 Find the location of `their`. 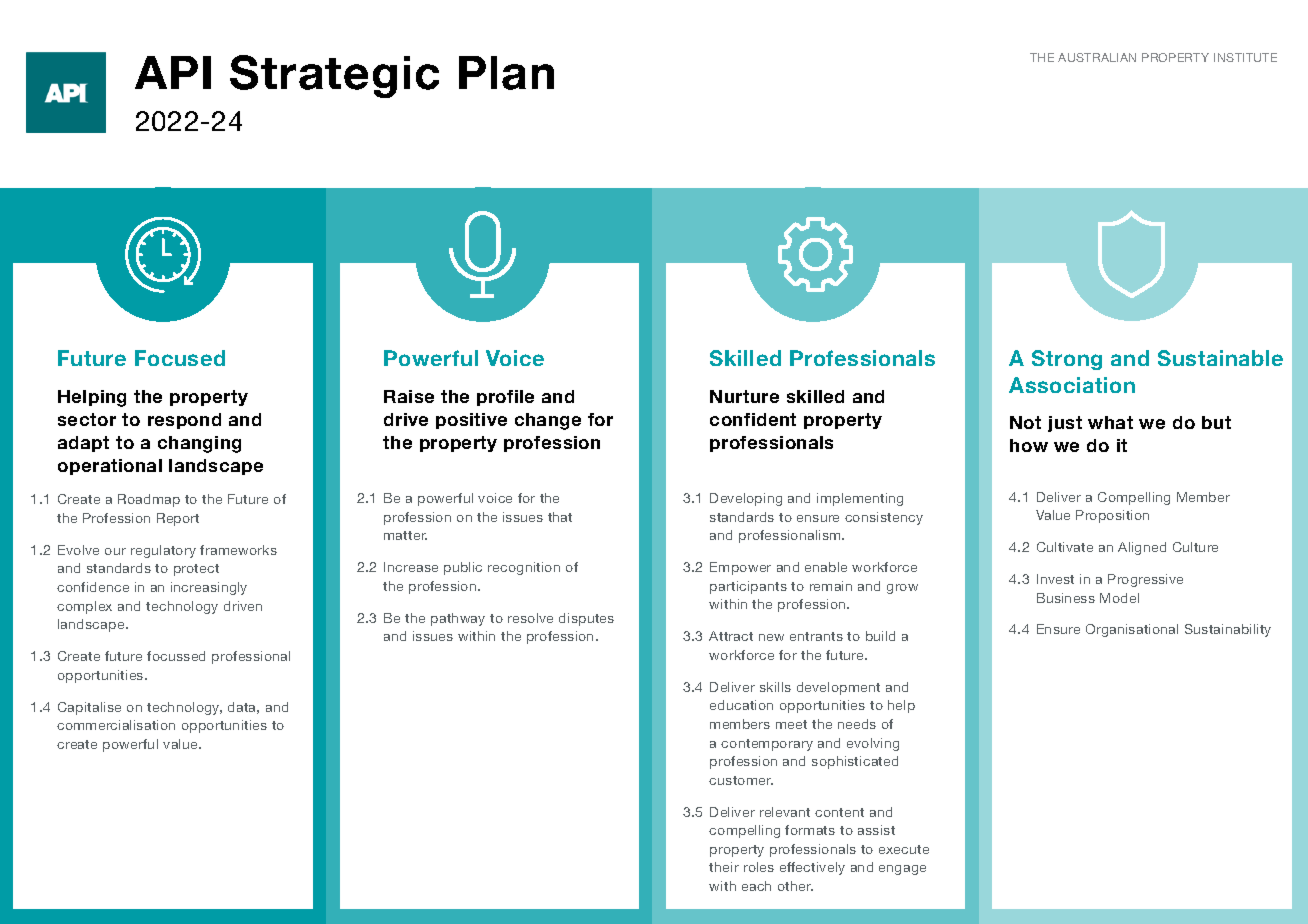

their is located at coordinates (724, 867).
